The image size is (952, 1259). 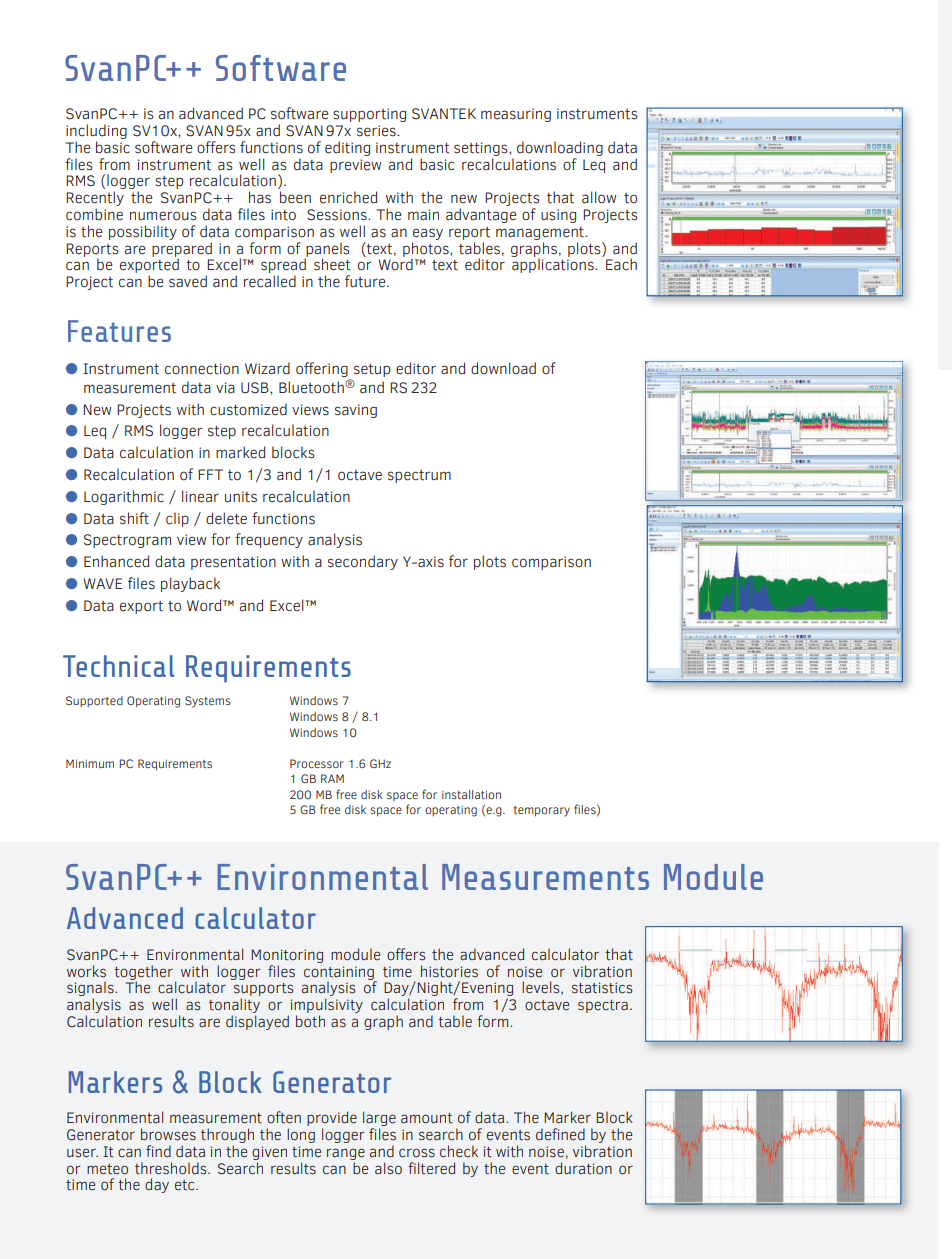 I want to click on levels, so click(x=542, y=988).
